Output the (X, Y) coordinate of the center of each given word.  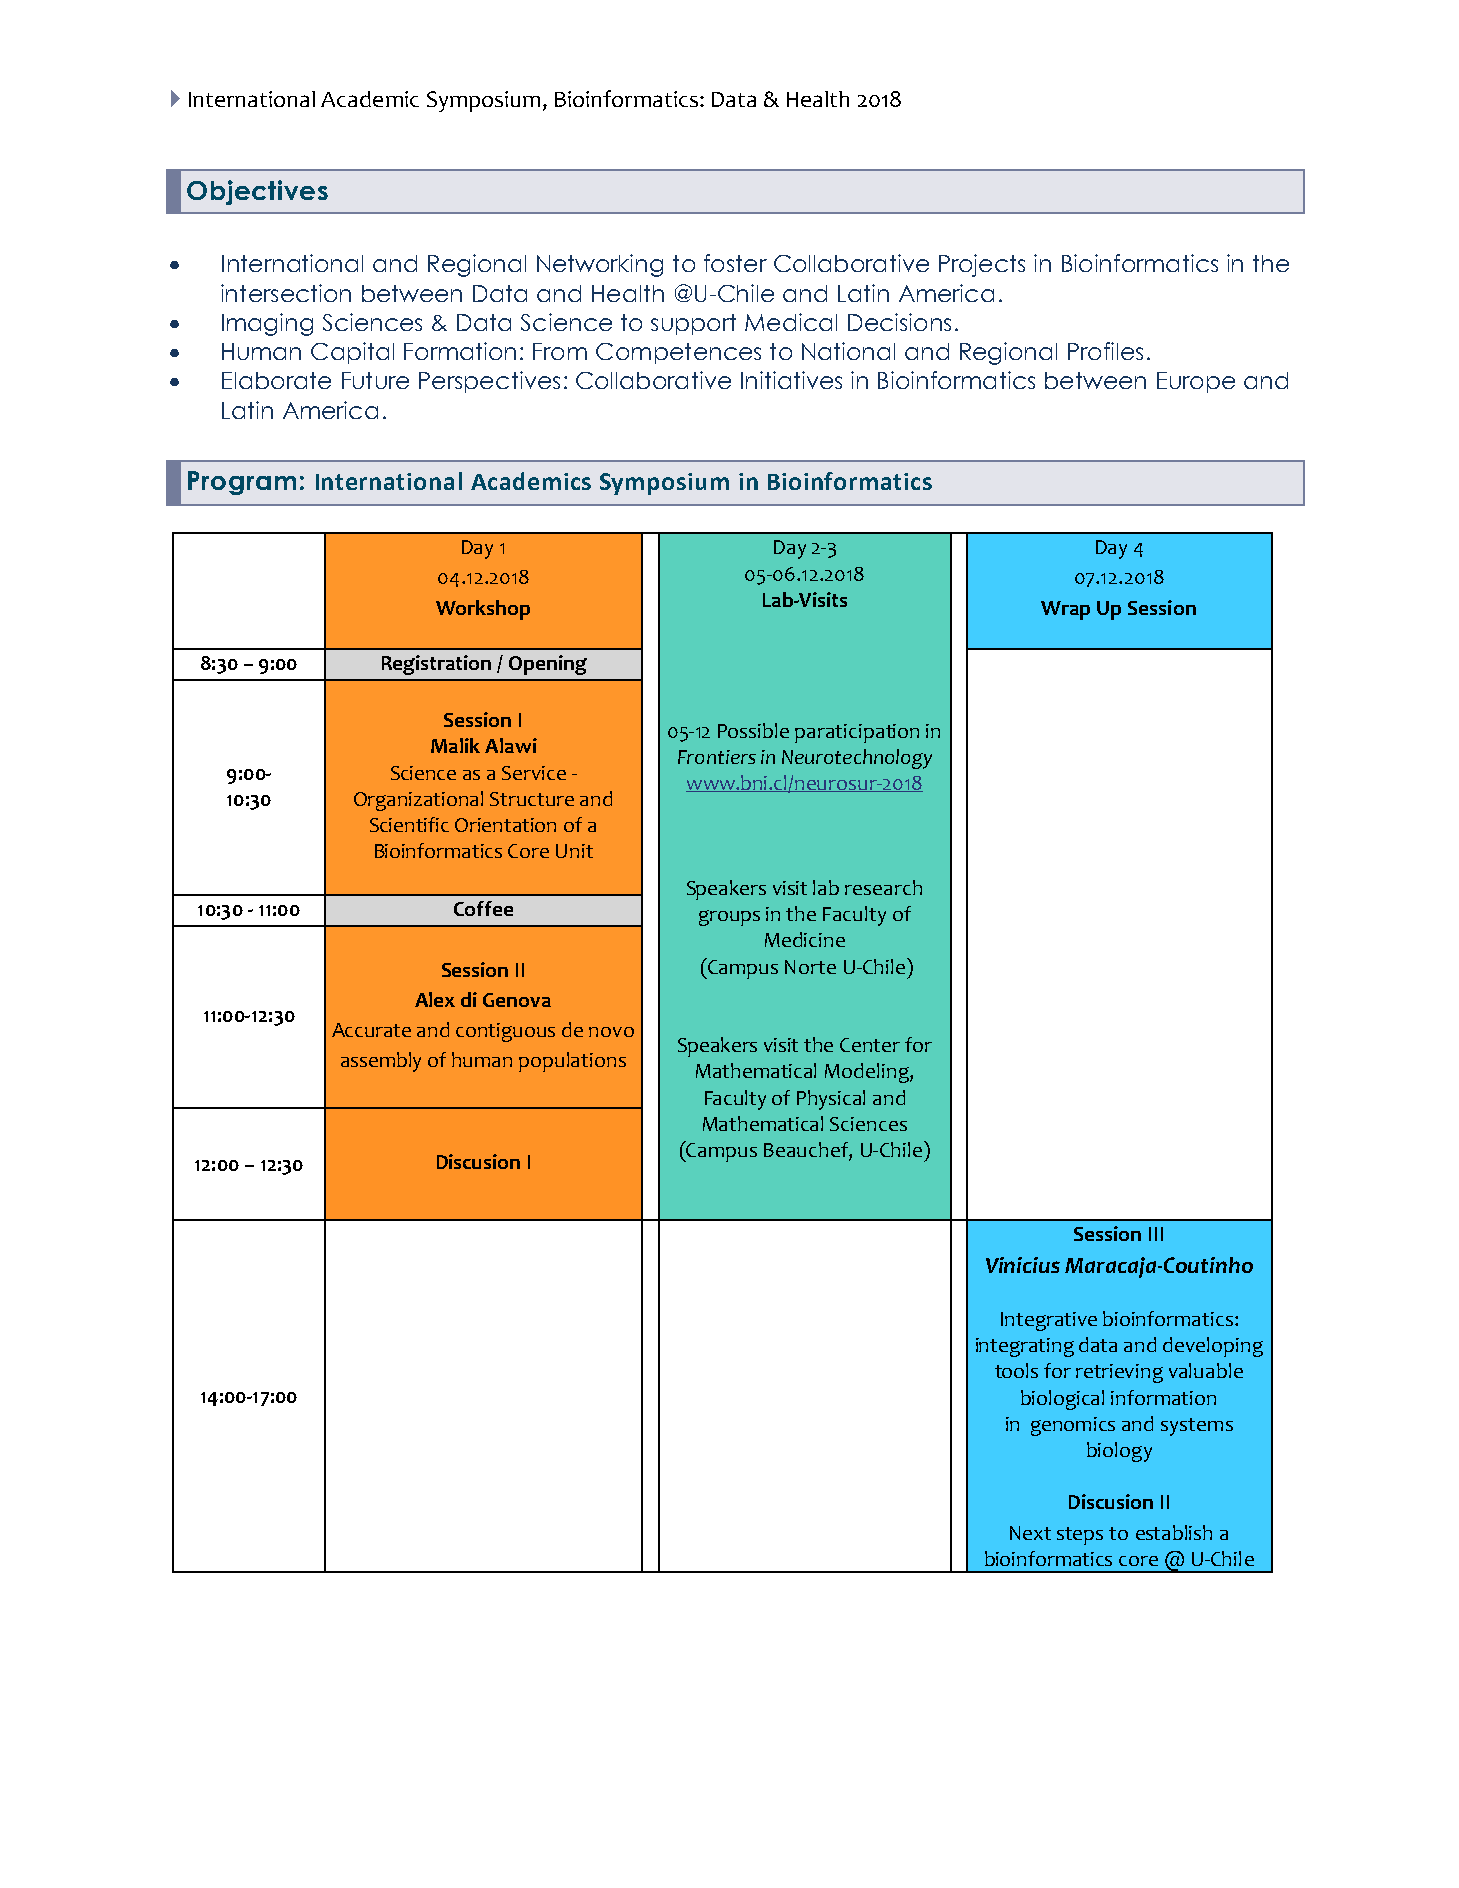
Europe (1196, 382)
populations (572, 1062)
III (1156, 1234)
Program (242, 483)
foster (735, 263)
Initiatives (791, 380)
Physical (831, 1100)
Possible (753, 730)
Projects (982, 265)
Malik (455, 745)
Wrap (1065, 610)
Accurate (371, 1030)
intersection (286, 293)
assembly (381, 1062)
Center (870, 1045)
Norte (810, 967)
